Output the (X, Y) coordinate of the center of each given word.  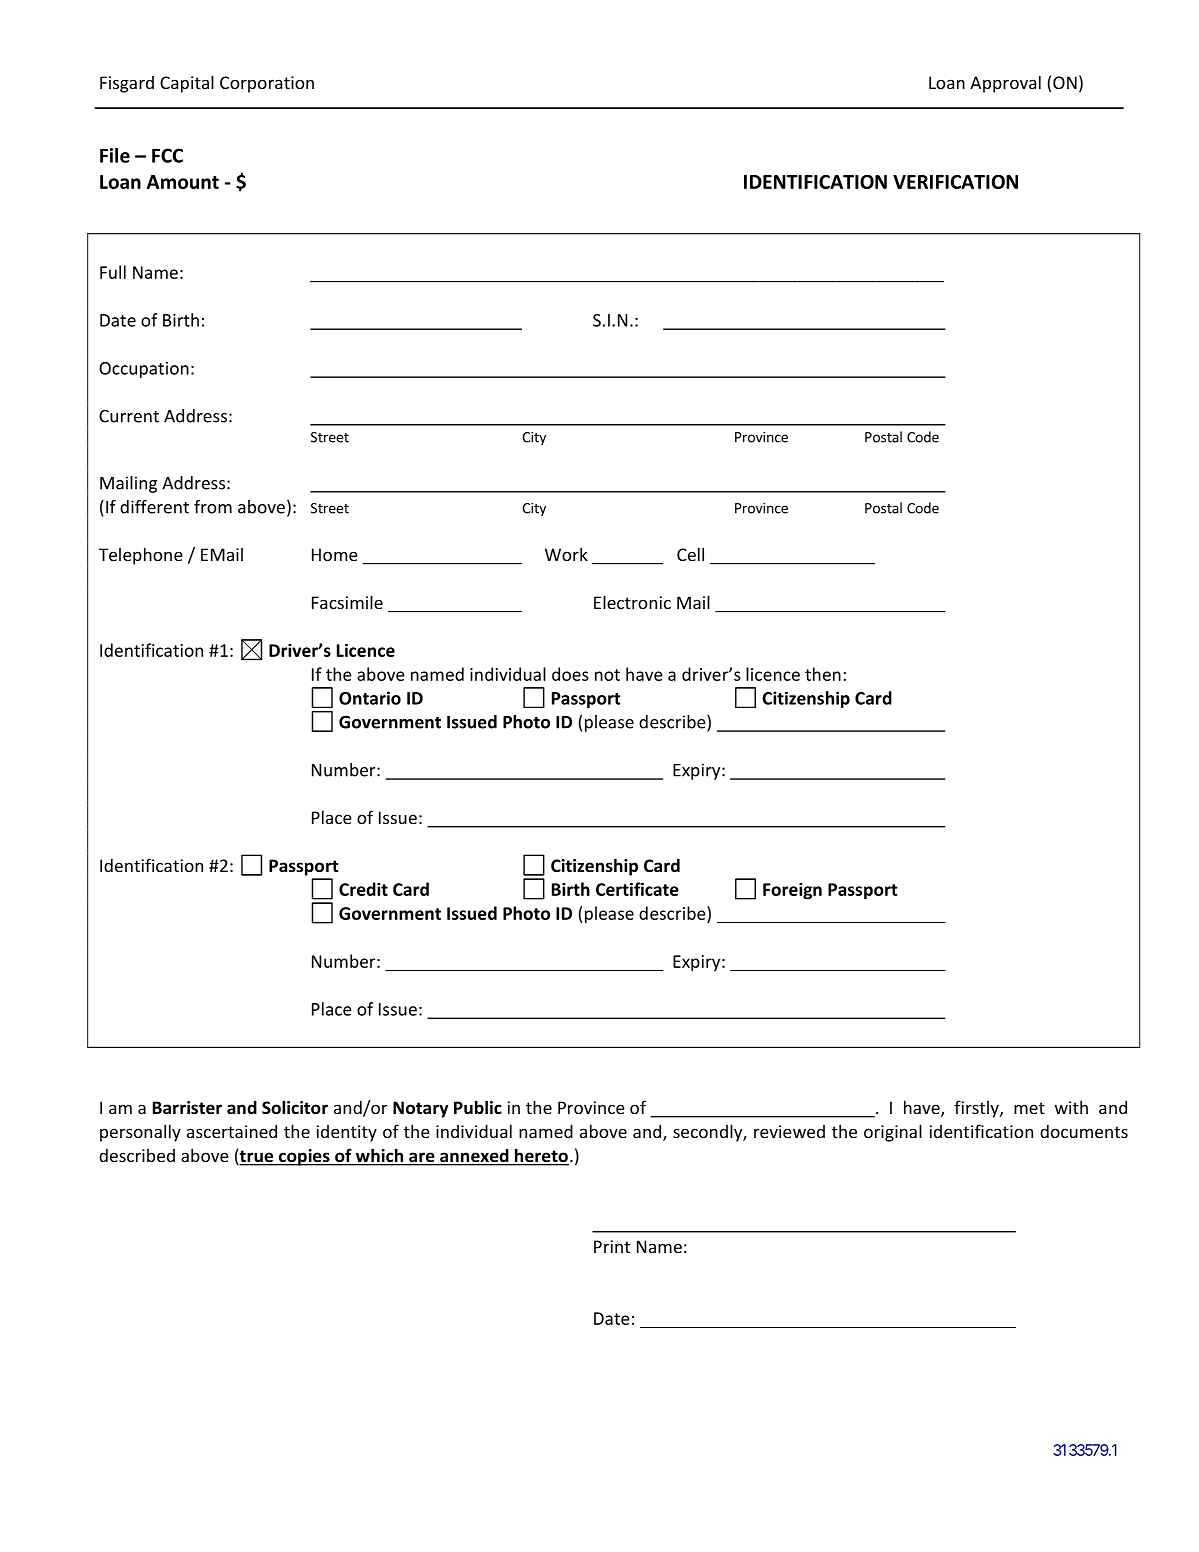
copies (304, 1157)
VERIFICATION (955, 182)
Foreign (792, 891)
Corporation (267, 84)
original (893, 1133)
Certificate (637, 889)
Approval (1005, 84)
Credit (363, 889)
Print (612, 1246)
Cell (690, 554)
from (213, 507)
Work (566, 554)
